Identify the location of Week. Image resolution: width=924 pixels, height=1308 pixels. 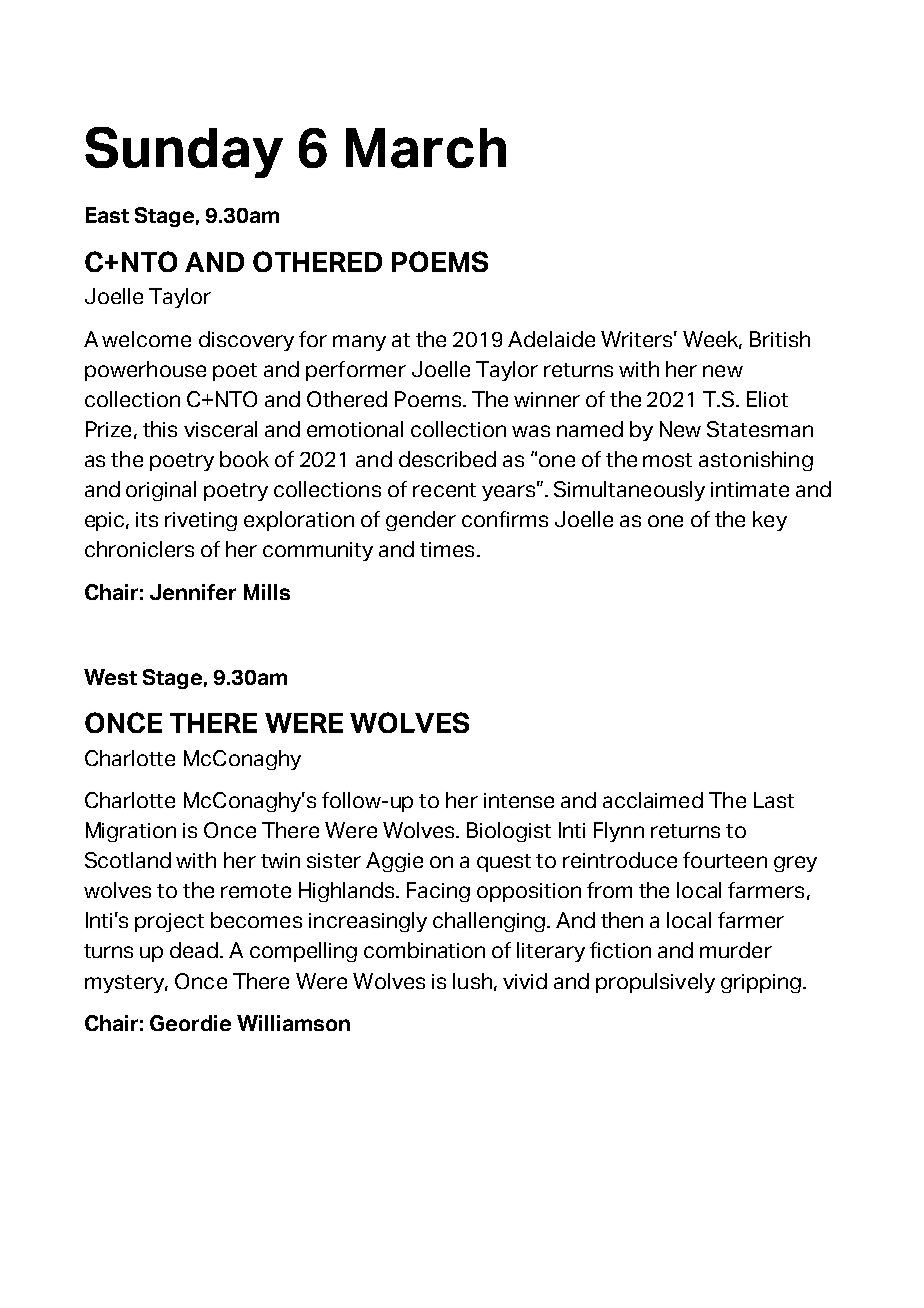
(712, 340).
